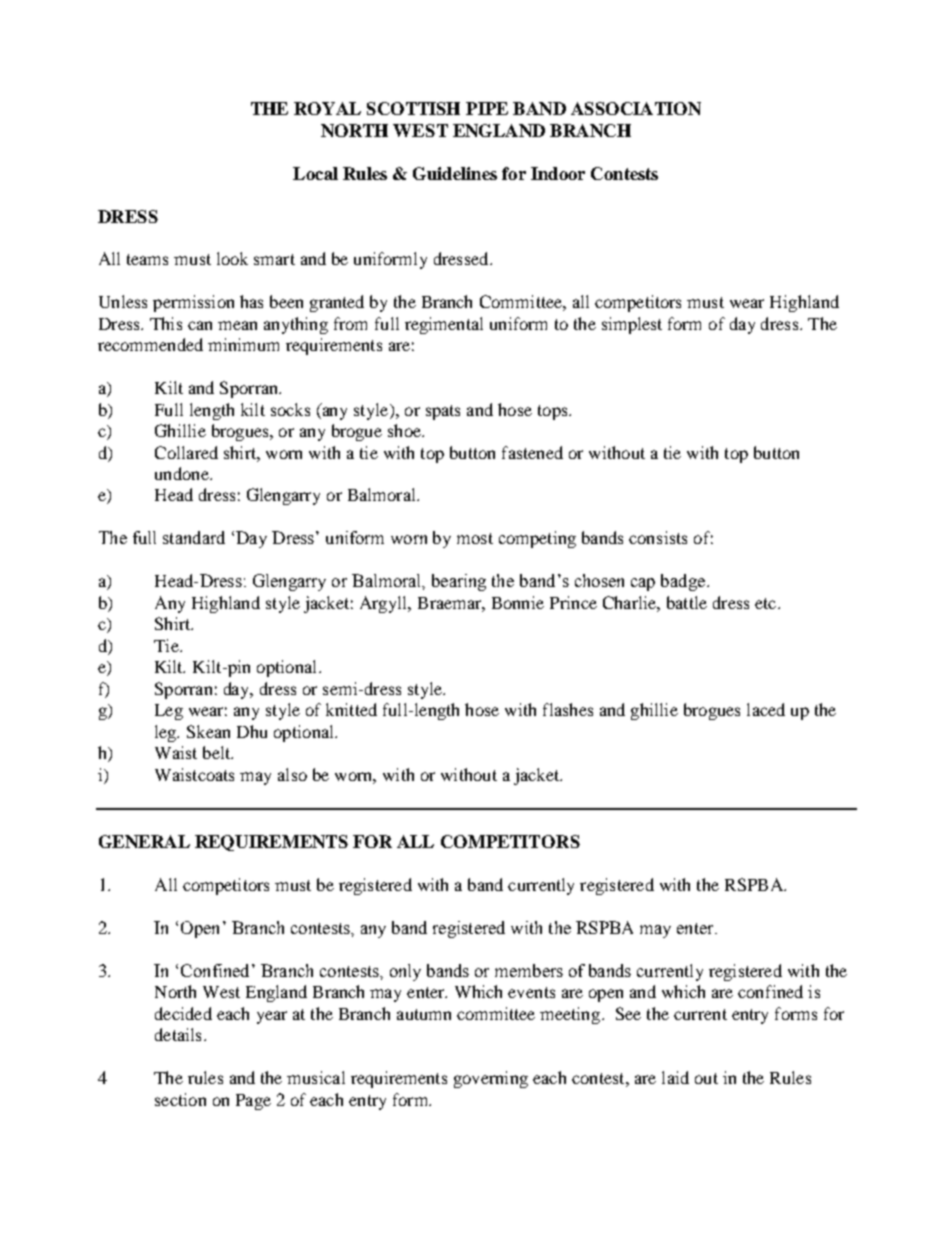 The width and height of the image is (952, 1233). What do you see at coordinates (459, 582) in the image?
I see `bearing` at bounding box center [459, 582].
